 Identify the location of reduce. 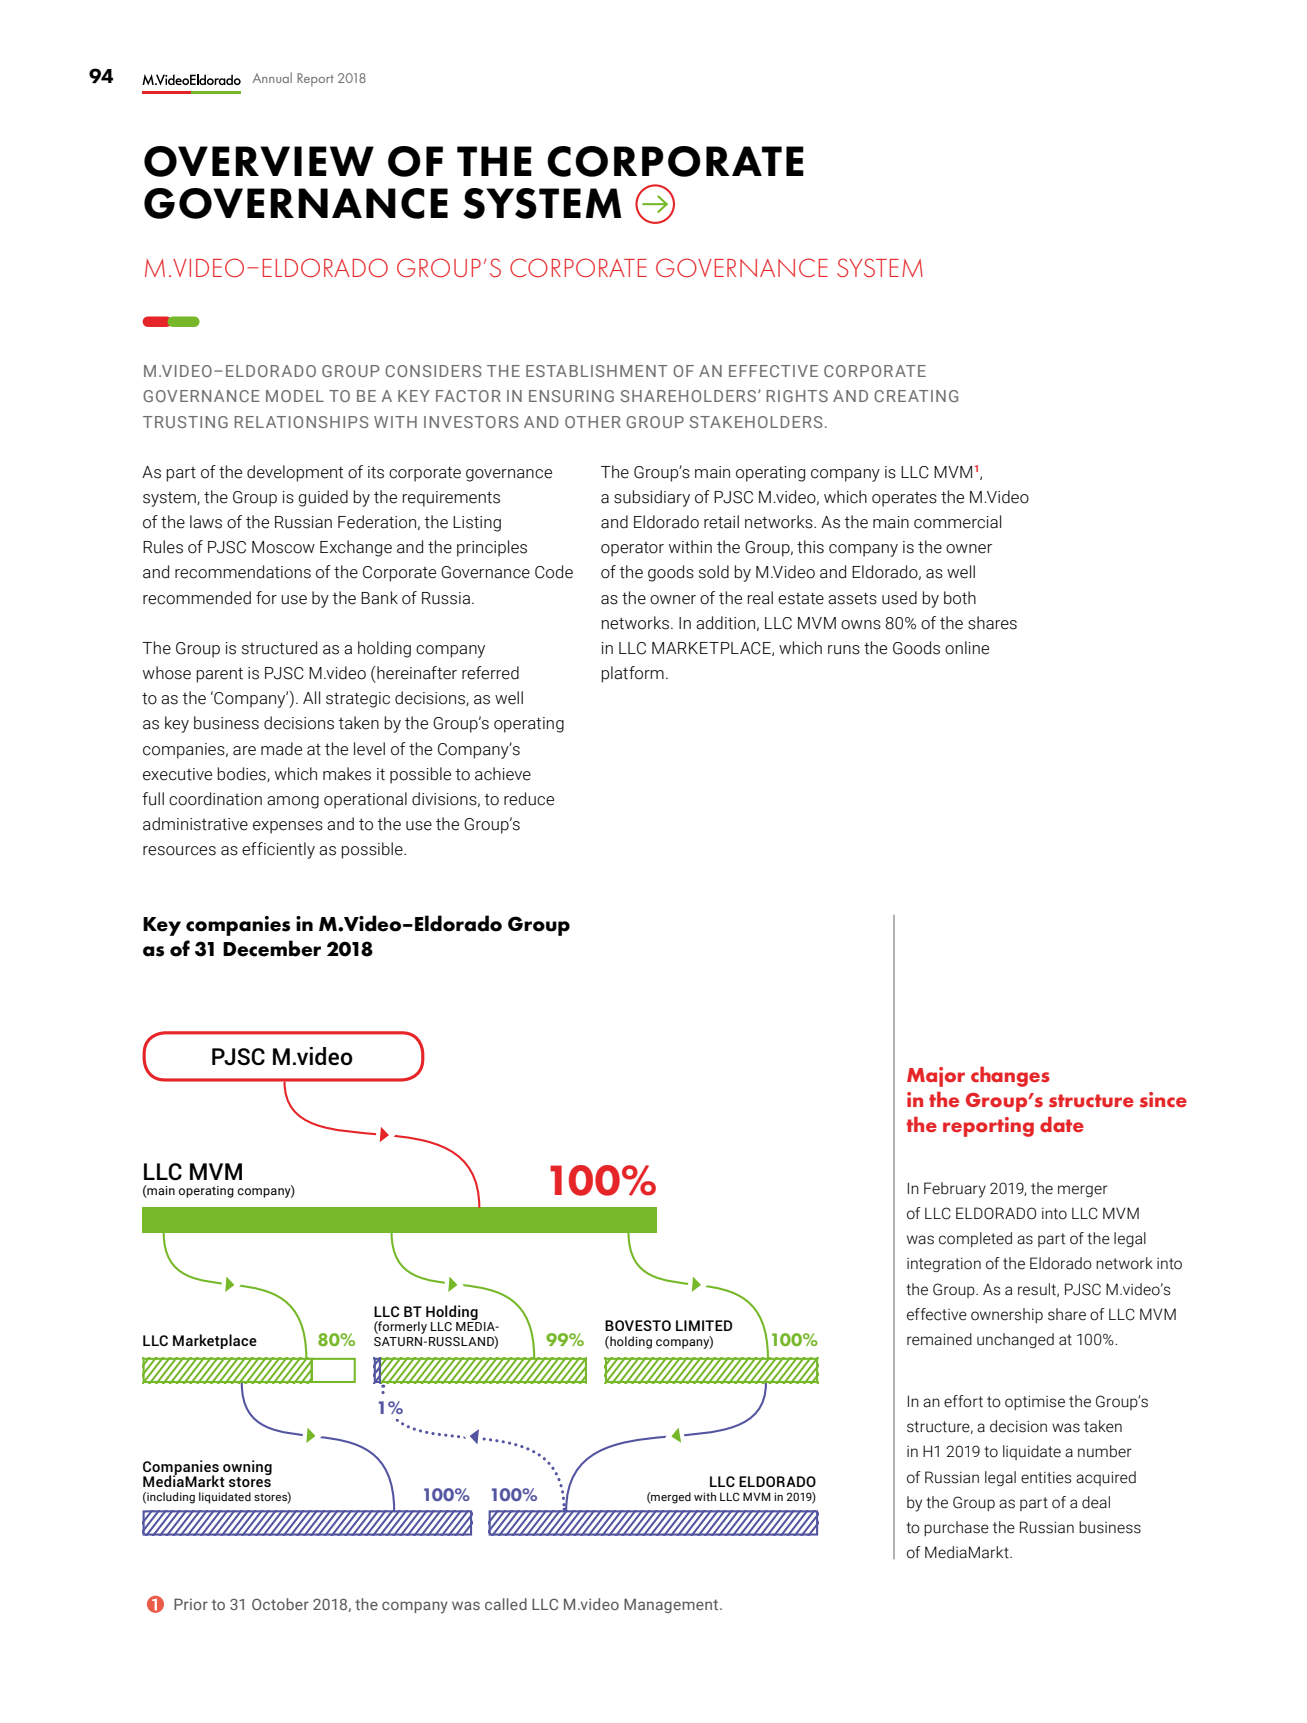
(529, 799).
